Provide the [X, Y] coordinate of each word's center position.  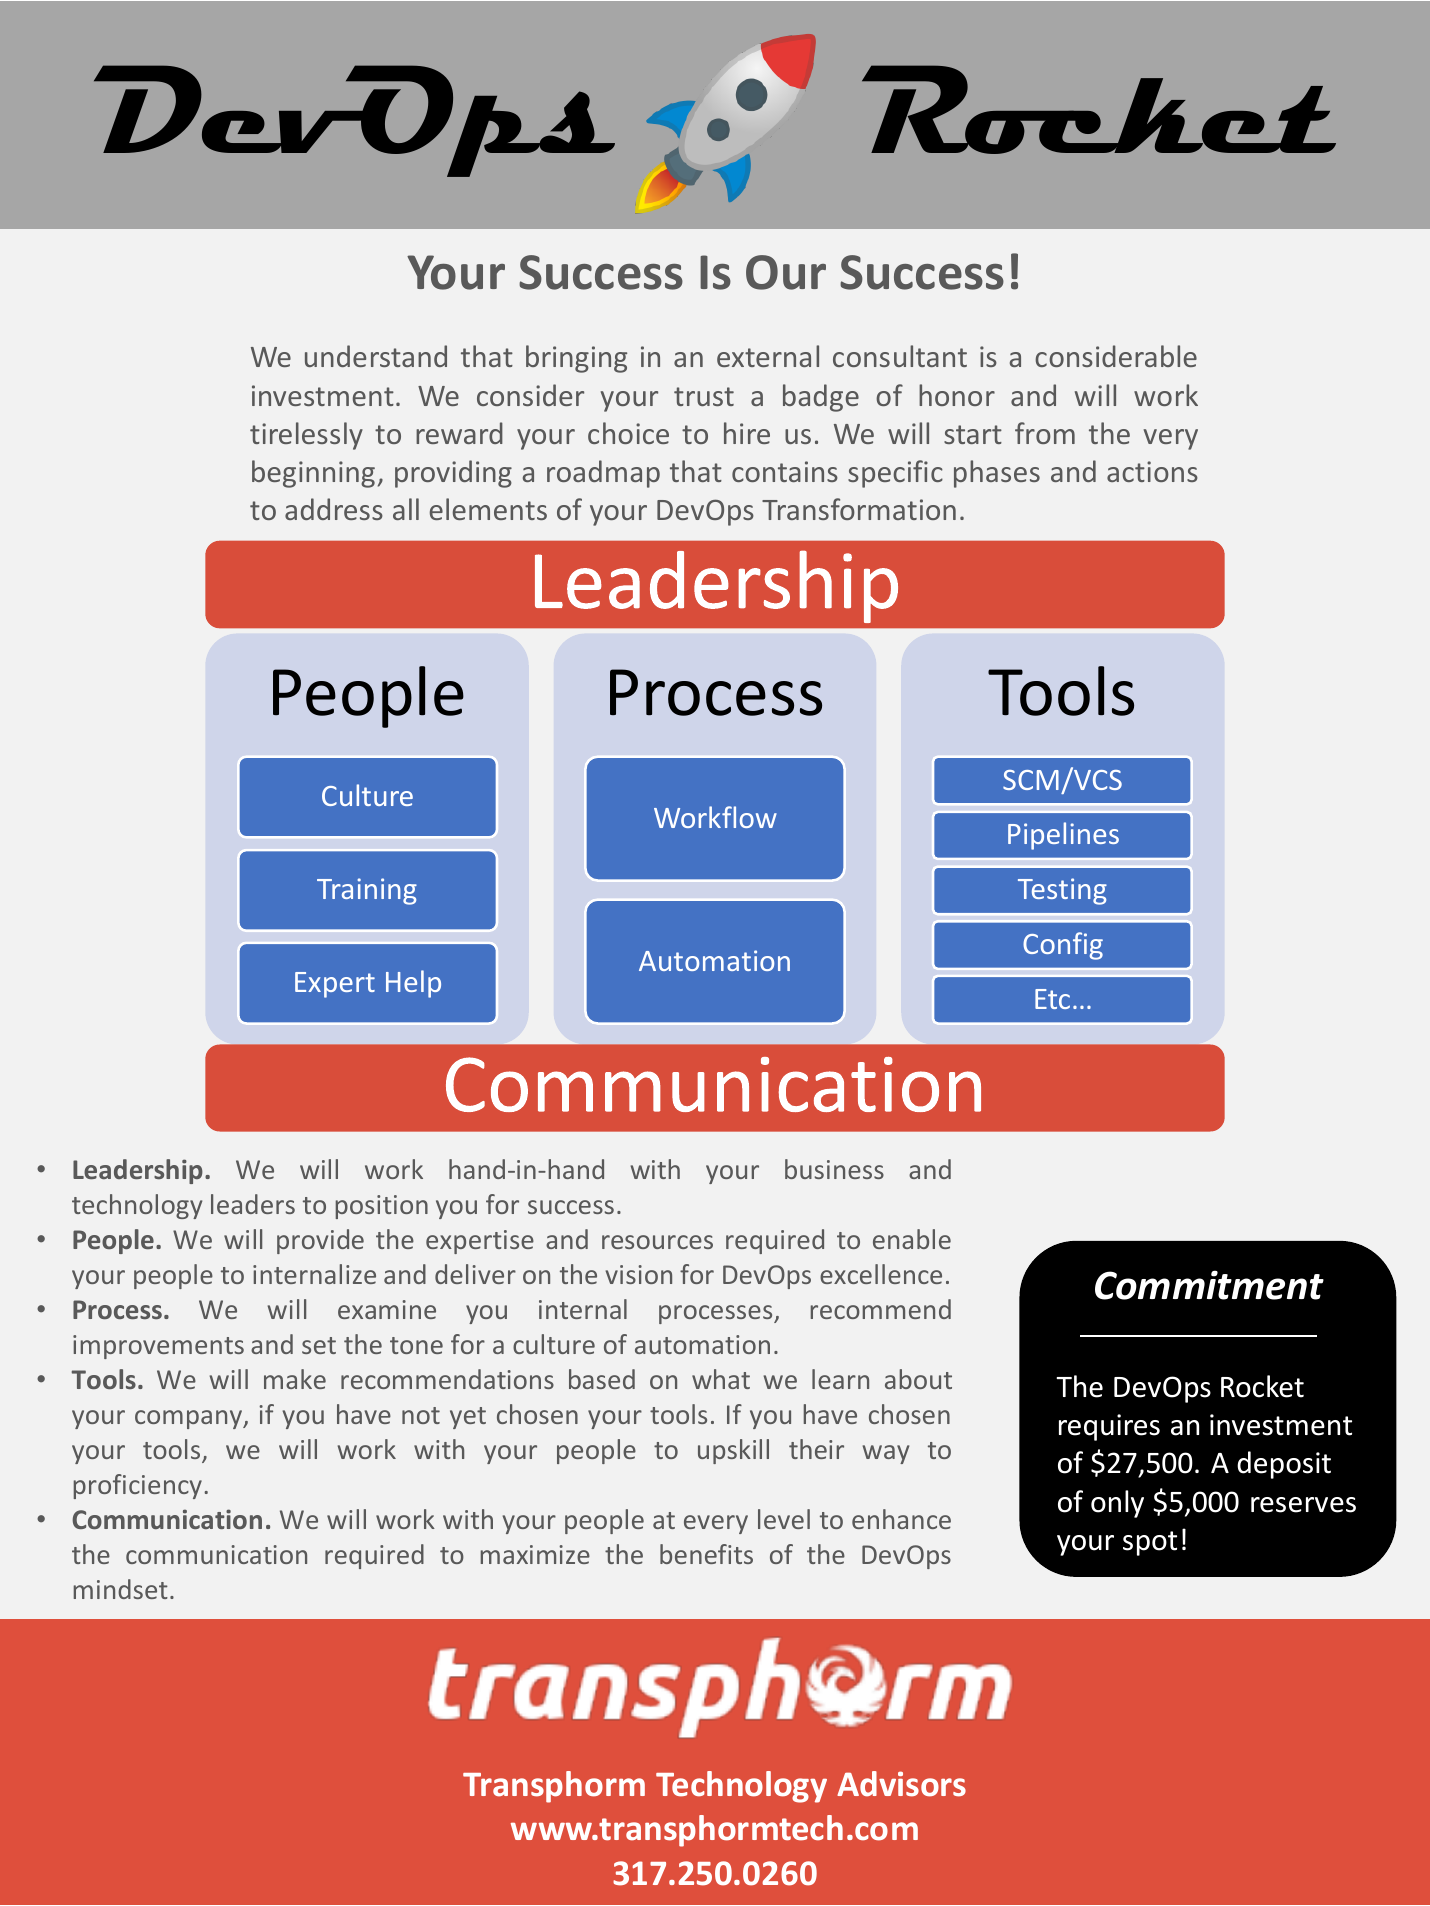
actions [1152, 471]
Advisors [901, 1784]
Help [413, 984]
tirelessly [306, 436]
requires [1109, 1427]
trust [704, 396]
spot [1150, 1543]
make [295, 1379]
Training [367, 891]
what [721, 1379]
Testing [1062, 891]
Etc [1052, 999]
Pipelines [1063, 836]
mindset [121, 1589]
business [834, 1169]
